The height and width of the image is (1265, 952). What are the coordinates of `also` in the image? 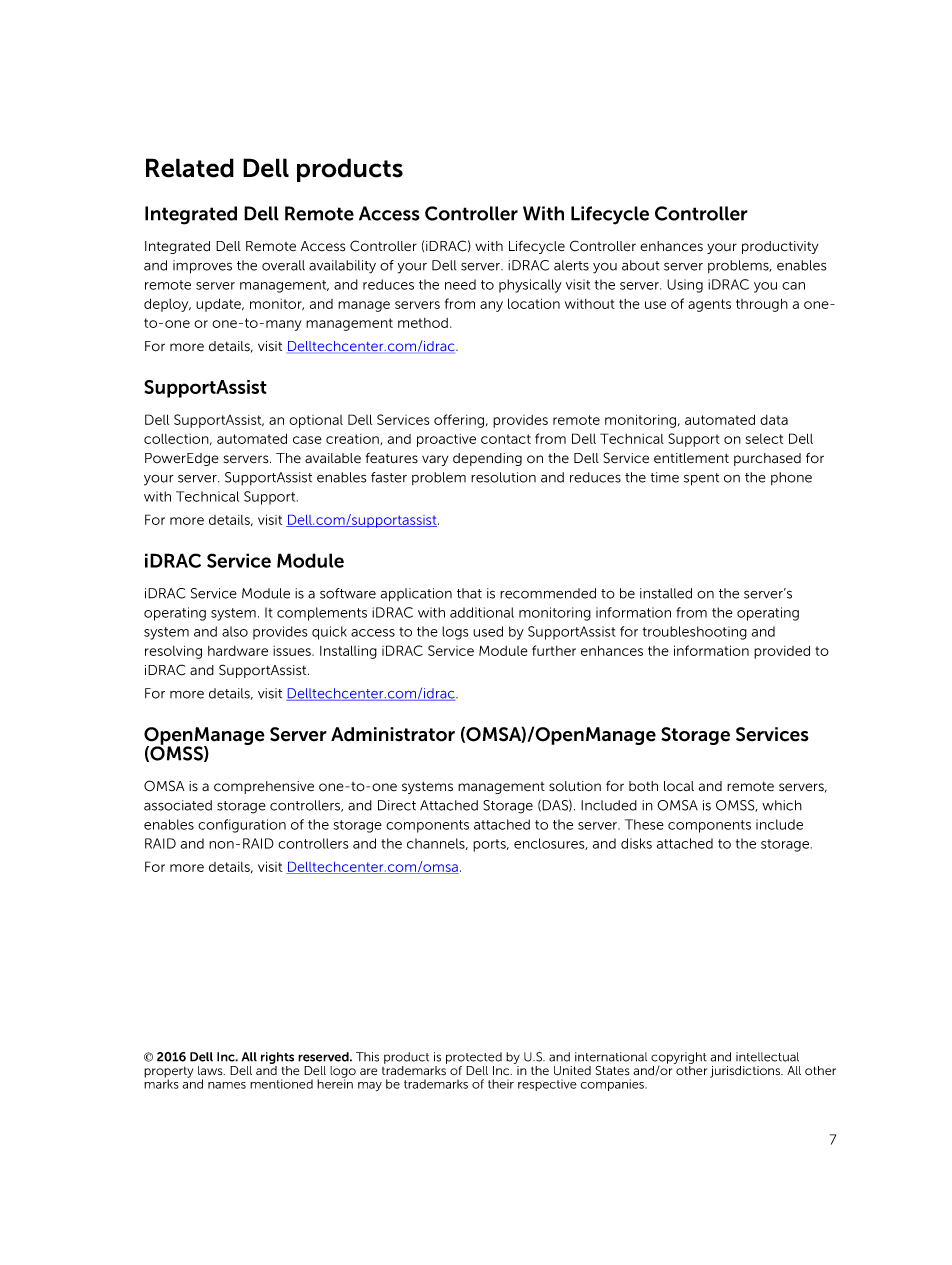 It's located at (235, 631).
